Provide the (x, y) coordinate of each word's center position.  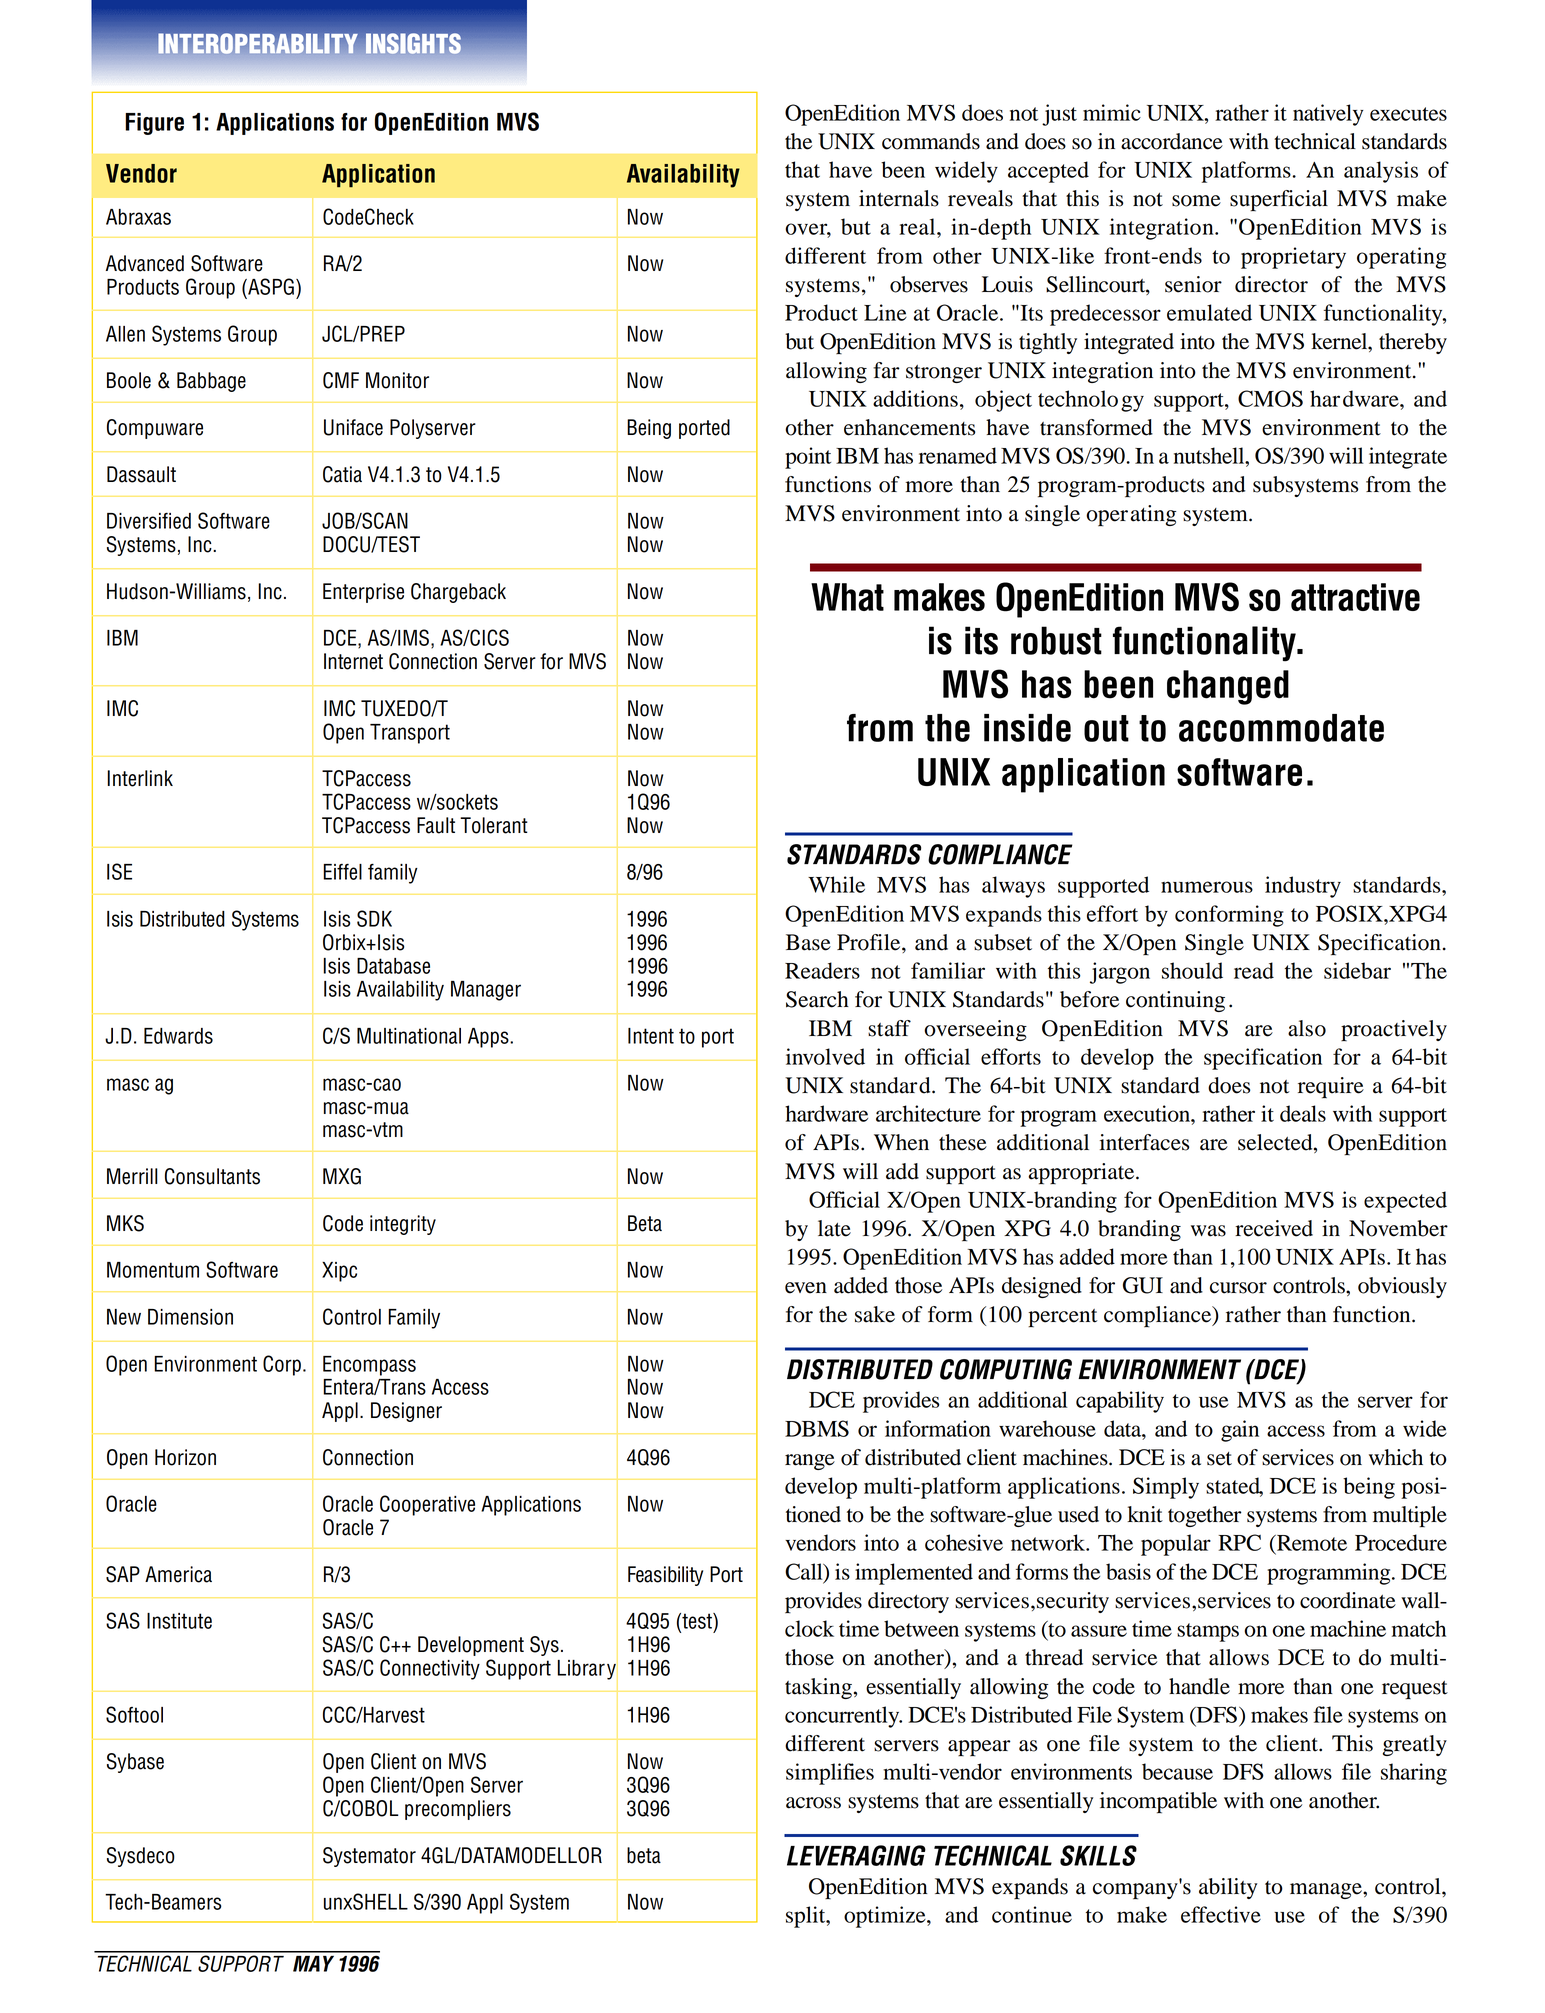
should (1192, 970)
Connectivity (430, 1669)
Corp (282, 1365)
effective (1221, 1914)
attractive (1355, 597)
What (847, 597)
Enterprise (363, 593)
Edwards (178, 1036)
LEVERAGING (856, 1855)
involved (825, 1056)
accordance (1172, 141)
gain (1240, 1431)
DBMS (817, 1428)
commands (931, 141)
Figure (154, 124)
